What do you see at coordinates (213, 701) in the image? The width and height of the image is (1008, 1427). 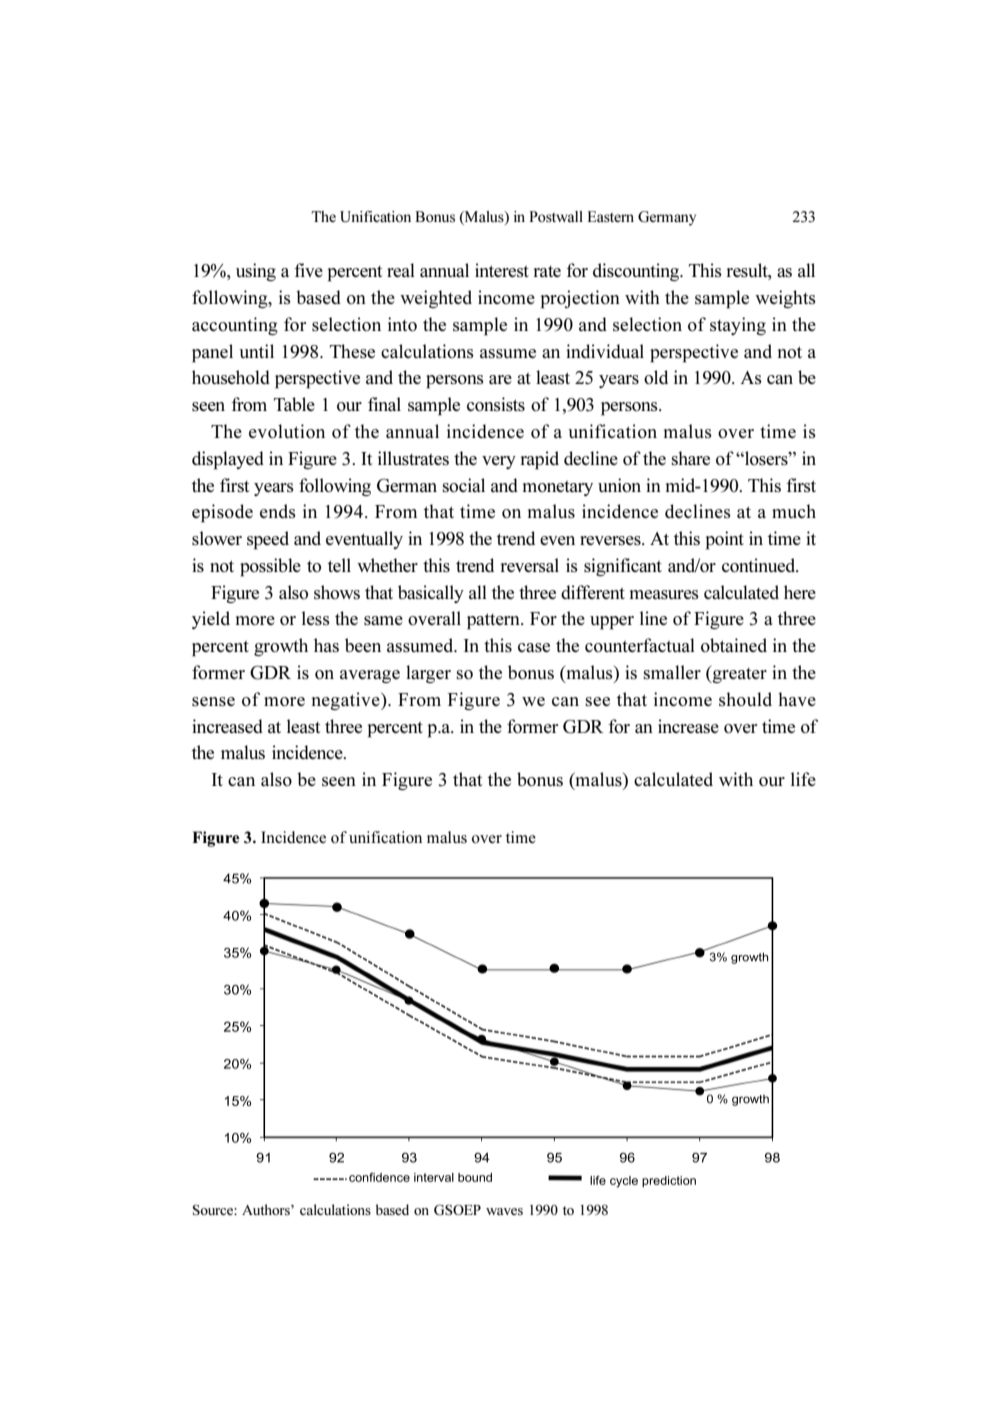 I see `sense` at bounding box center [213, 701].
